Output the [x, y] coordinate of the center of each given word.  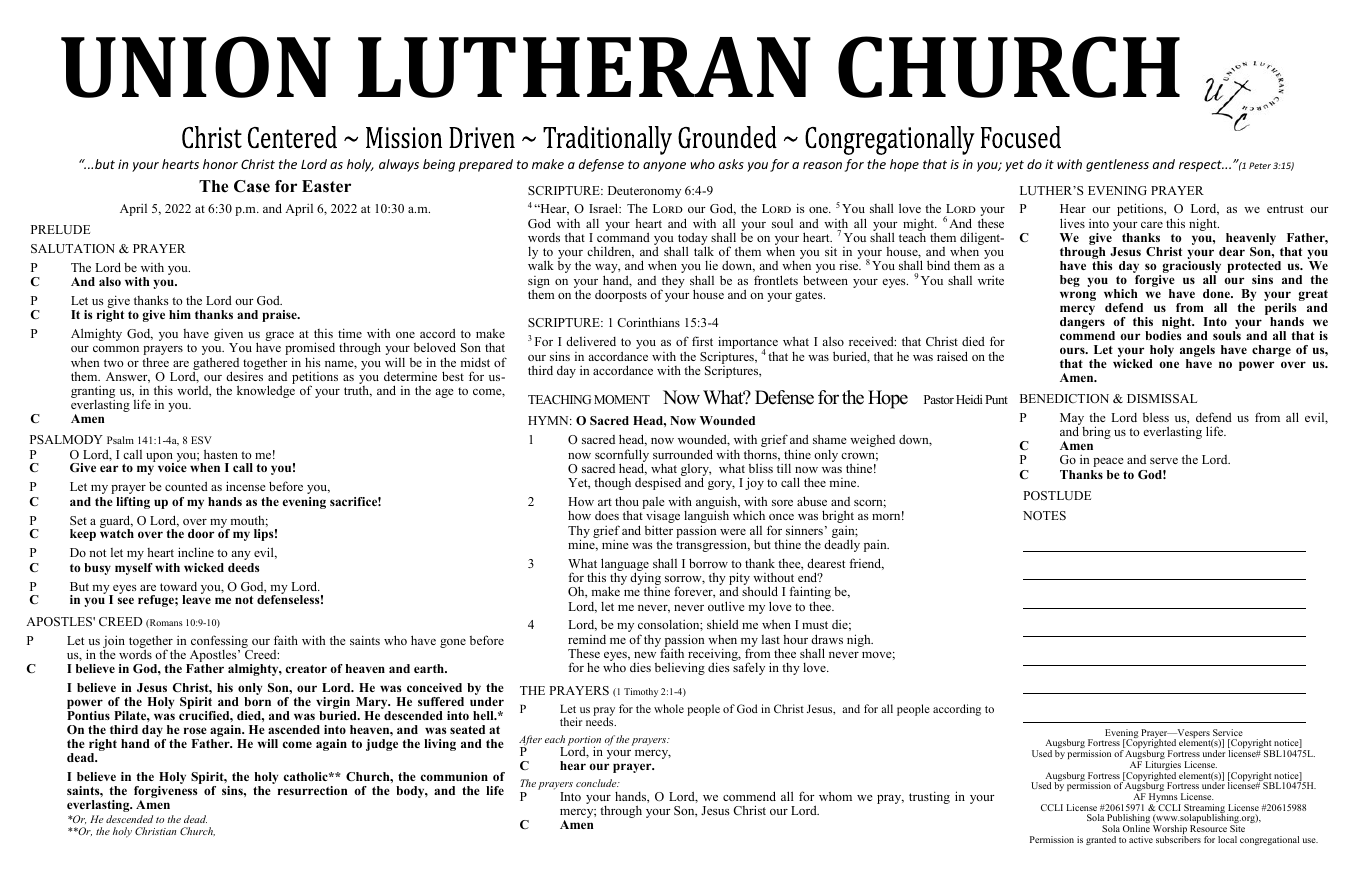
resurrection [313, 790]
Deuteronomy [644, 192]
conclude [597, 783]
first [702, 341]
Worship [1170, 831]
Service [1228, 732]
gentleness [1117, 165]
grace [279, 336]
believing [680, 668]
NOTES [1044, 515]
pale [653, 504]
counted [186, 486]
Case [252, 186]
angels [1197, 352]
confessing [220, 643]
